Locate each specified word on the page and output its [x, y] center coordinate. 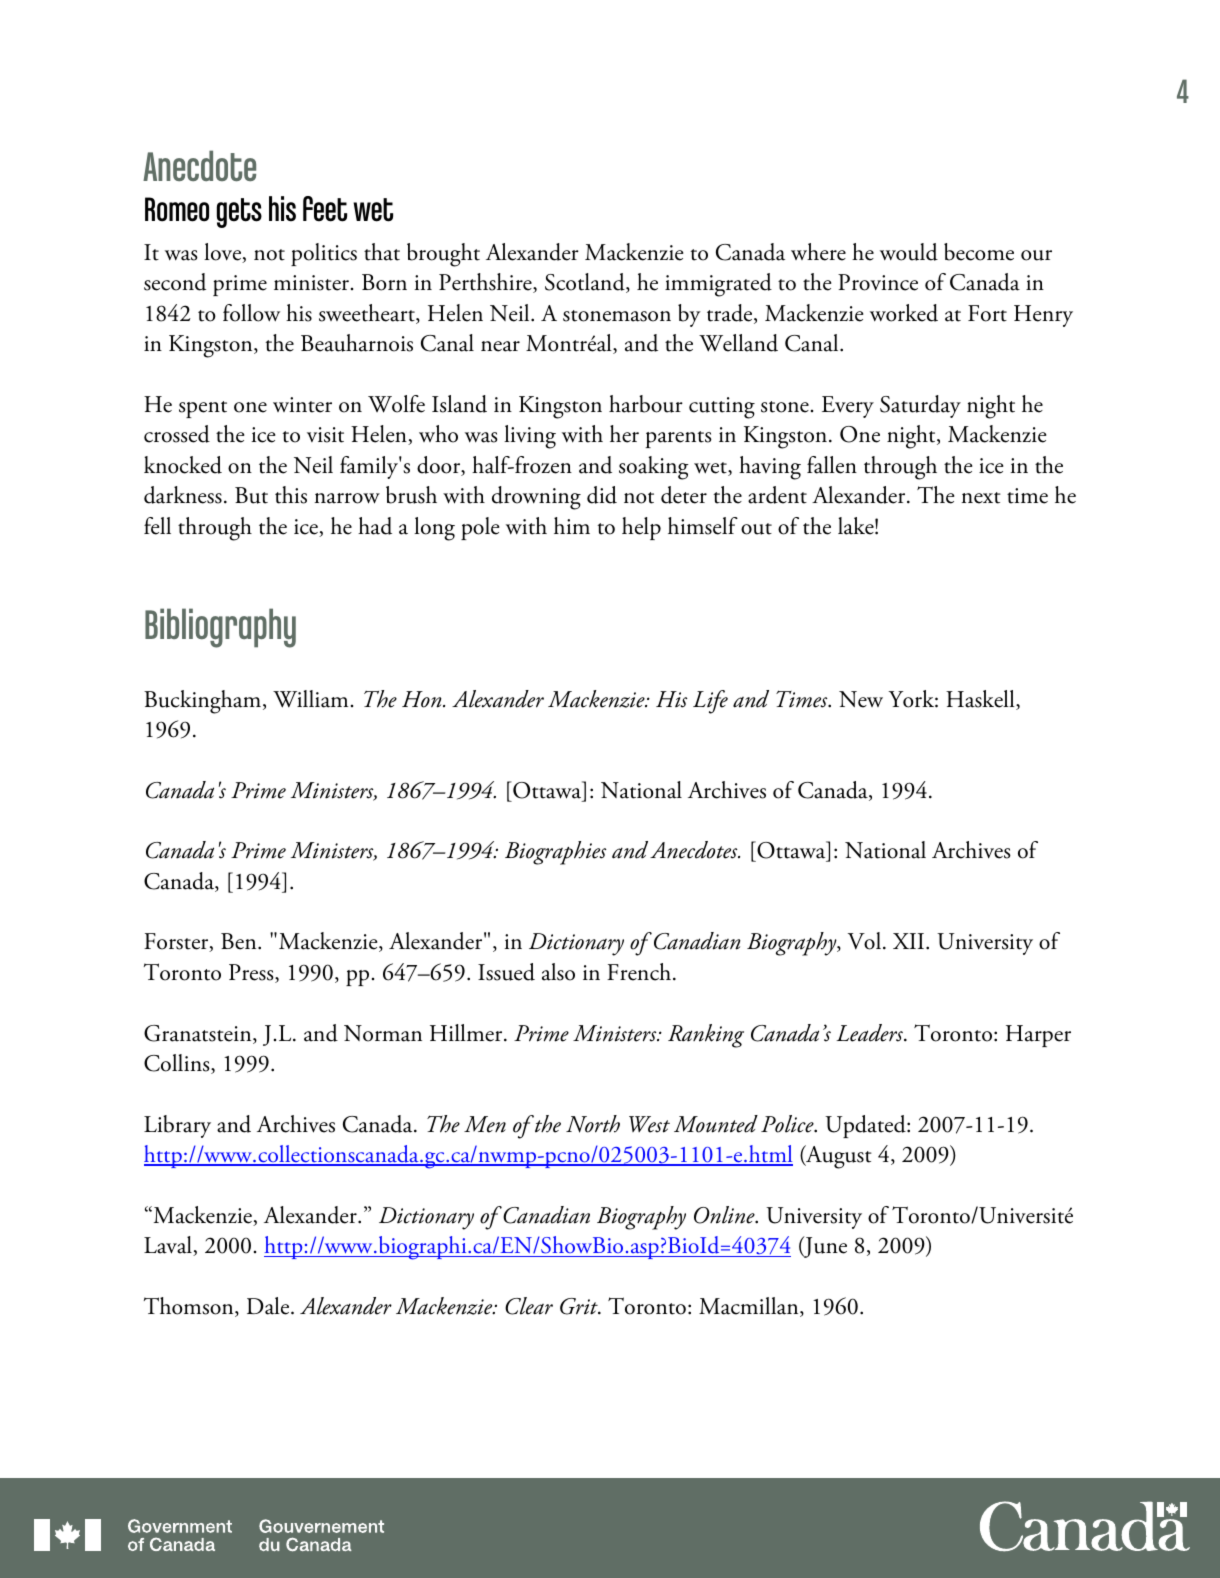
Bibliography [220, 628]
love [224, 253]
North [593, 1124]
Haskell [981, 700]
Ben [240, 941]
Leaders [870, 1033]
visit [325, 435]
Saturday [920, 406]
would [909, 252]
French [640, 972]
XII [910, 941]
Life [710, 702]
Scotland [586, 283]
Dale [269, 1306]
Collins [178, 1064]
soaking [654, 468]
